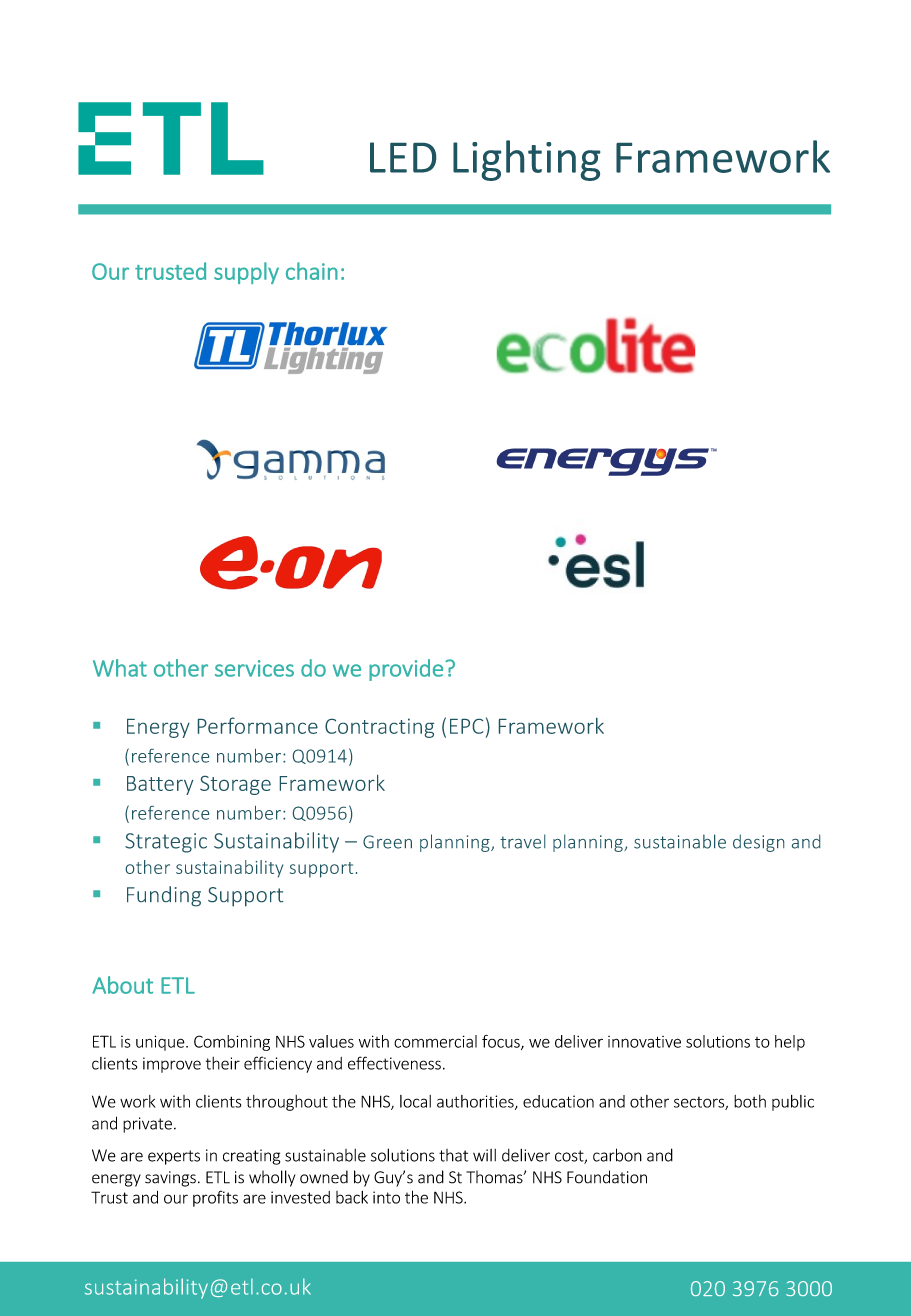 The image size is (911, 1316). I want to click on innovative, so click(644, 1042).
